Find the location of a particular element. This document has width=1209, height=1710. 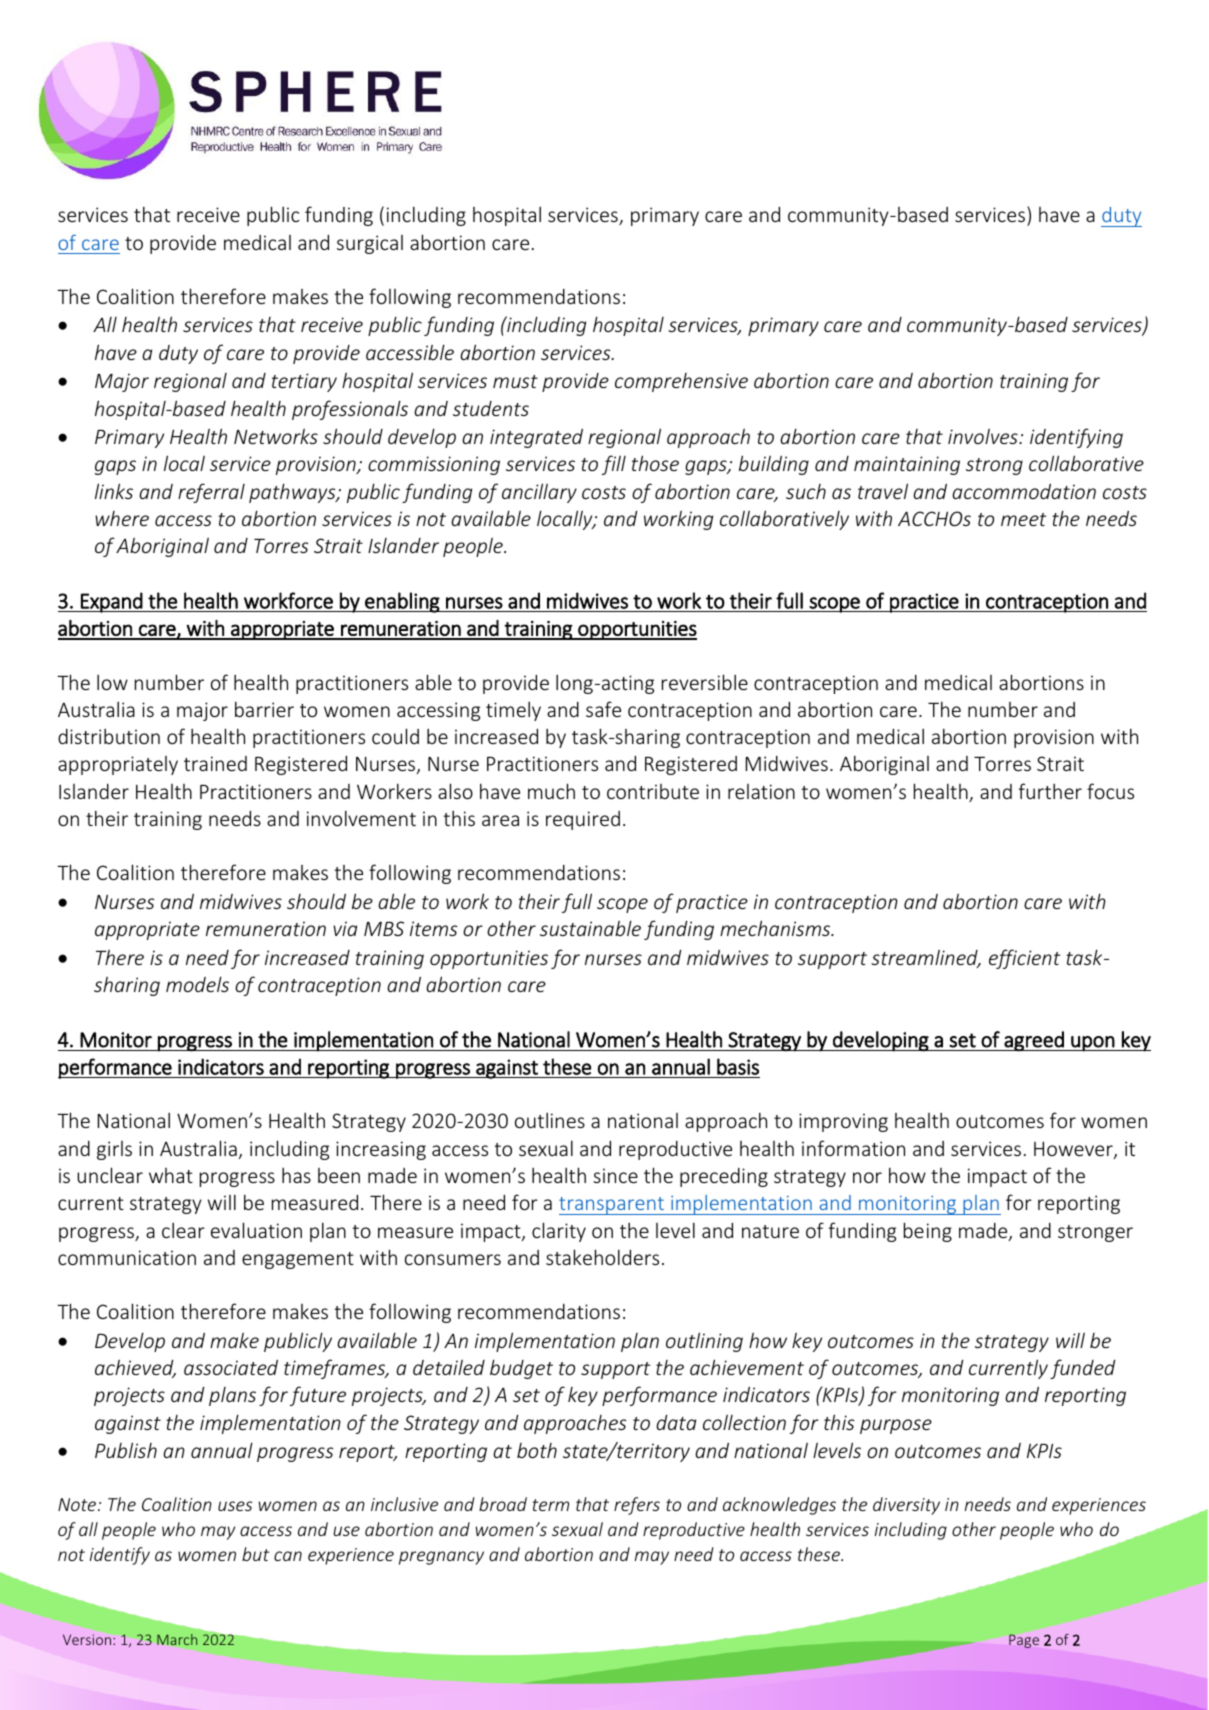

tertiary is located at coordinates (304, 382).
